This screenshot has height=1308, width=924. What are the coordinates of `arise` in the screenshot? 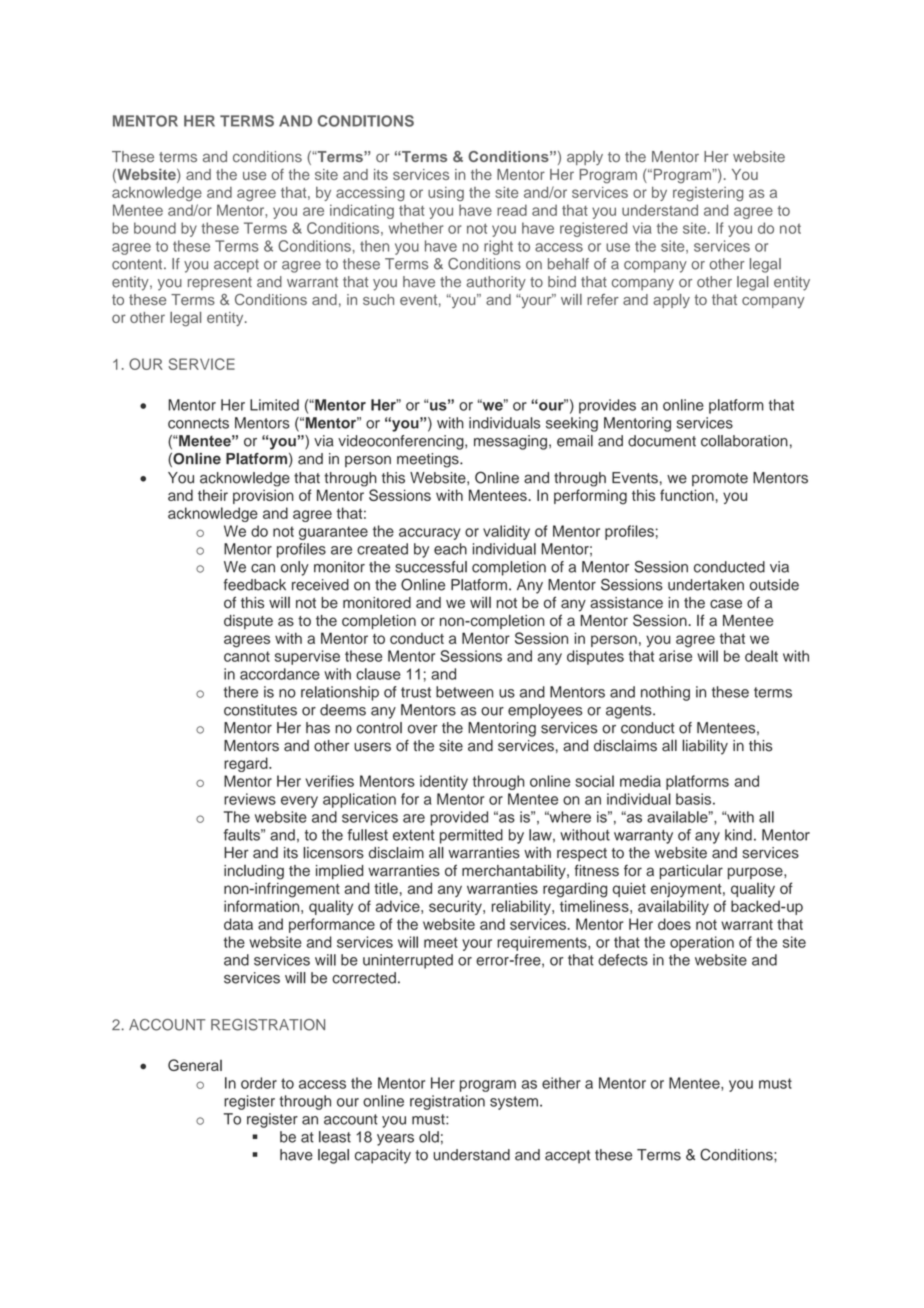 It's located at (675, 656).
